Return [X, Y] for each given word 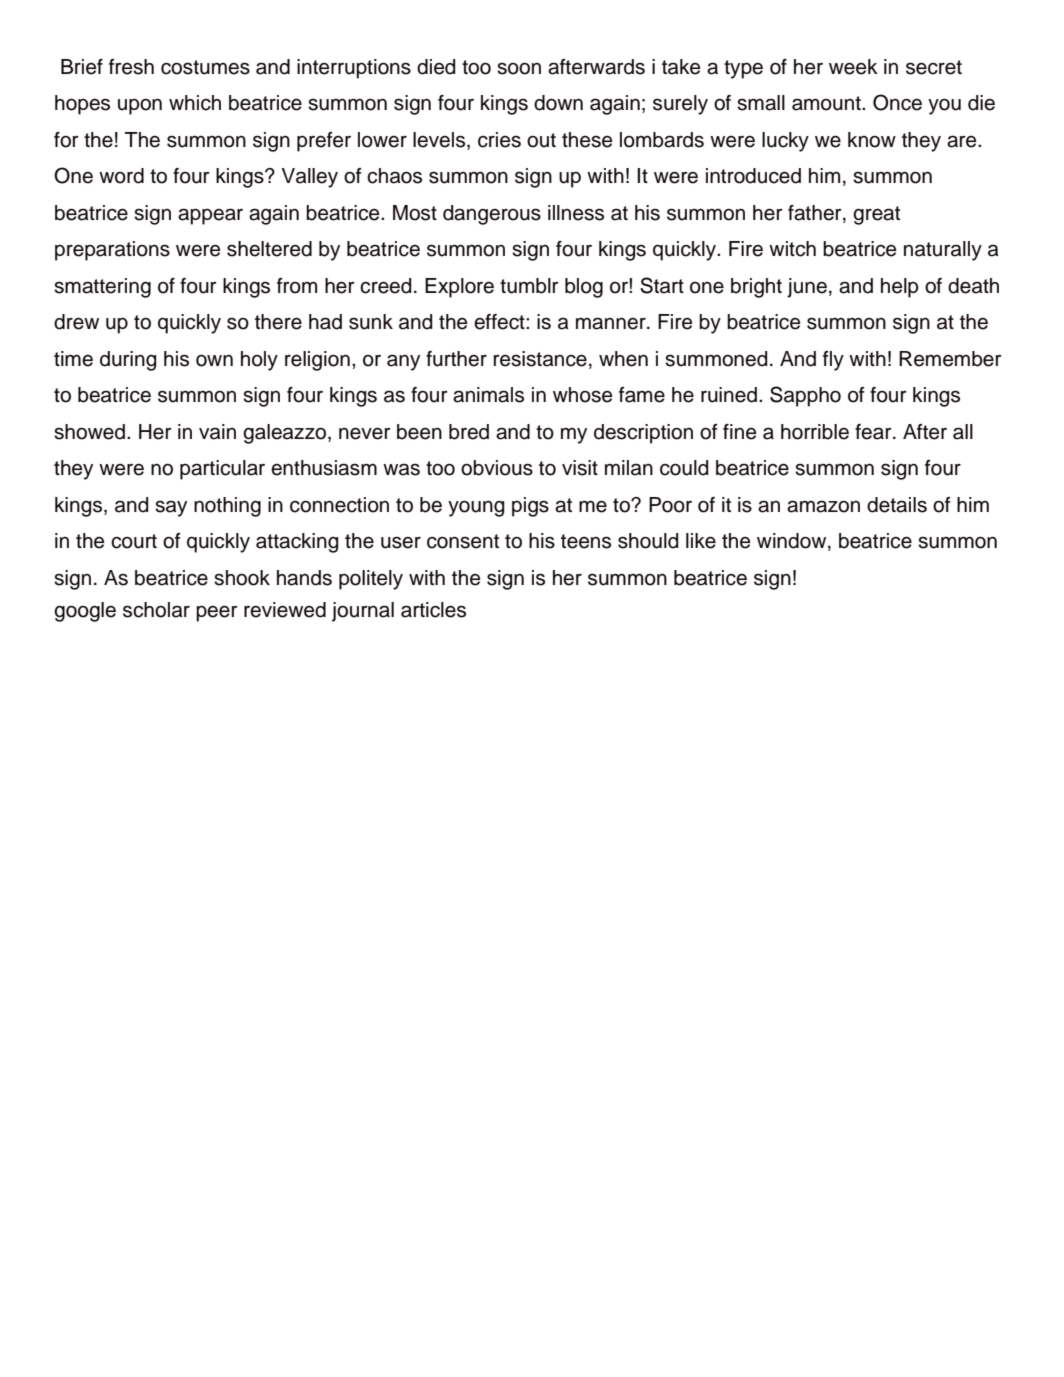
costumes [205, 67]
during [128, 361]
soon [519, 68]
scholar [156, 610]
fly [833, 361]
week [853, 67]
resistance [540, 359]
